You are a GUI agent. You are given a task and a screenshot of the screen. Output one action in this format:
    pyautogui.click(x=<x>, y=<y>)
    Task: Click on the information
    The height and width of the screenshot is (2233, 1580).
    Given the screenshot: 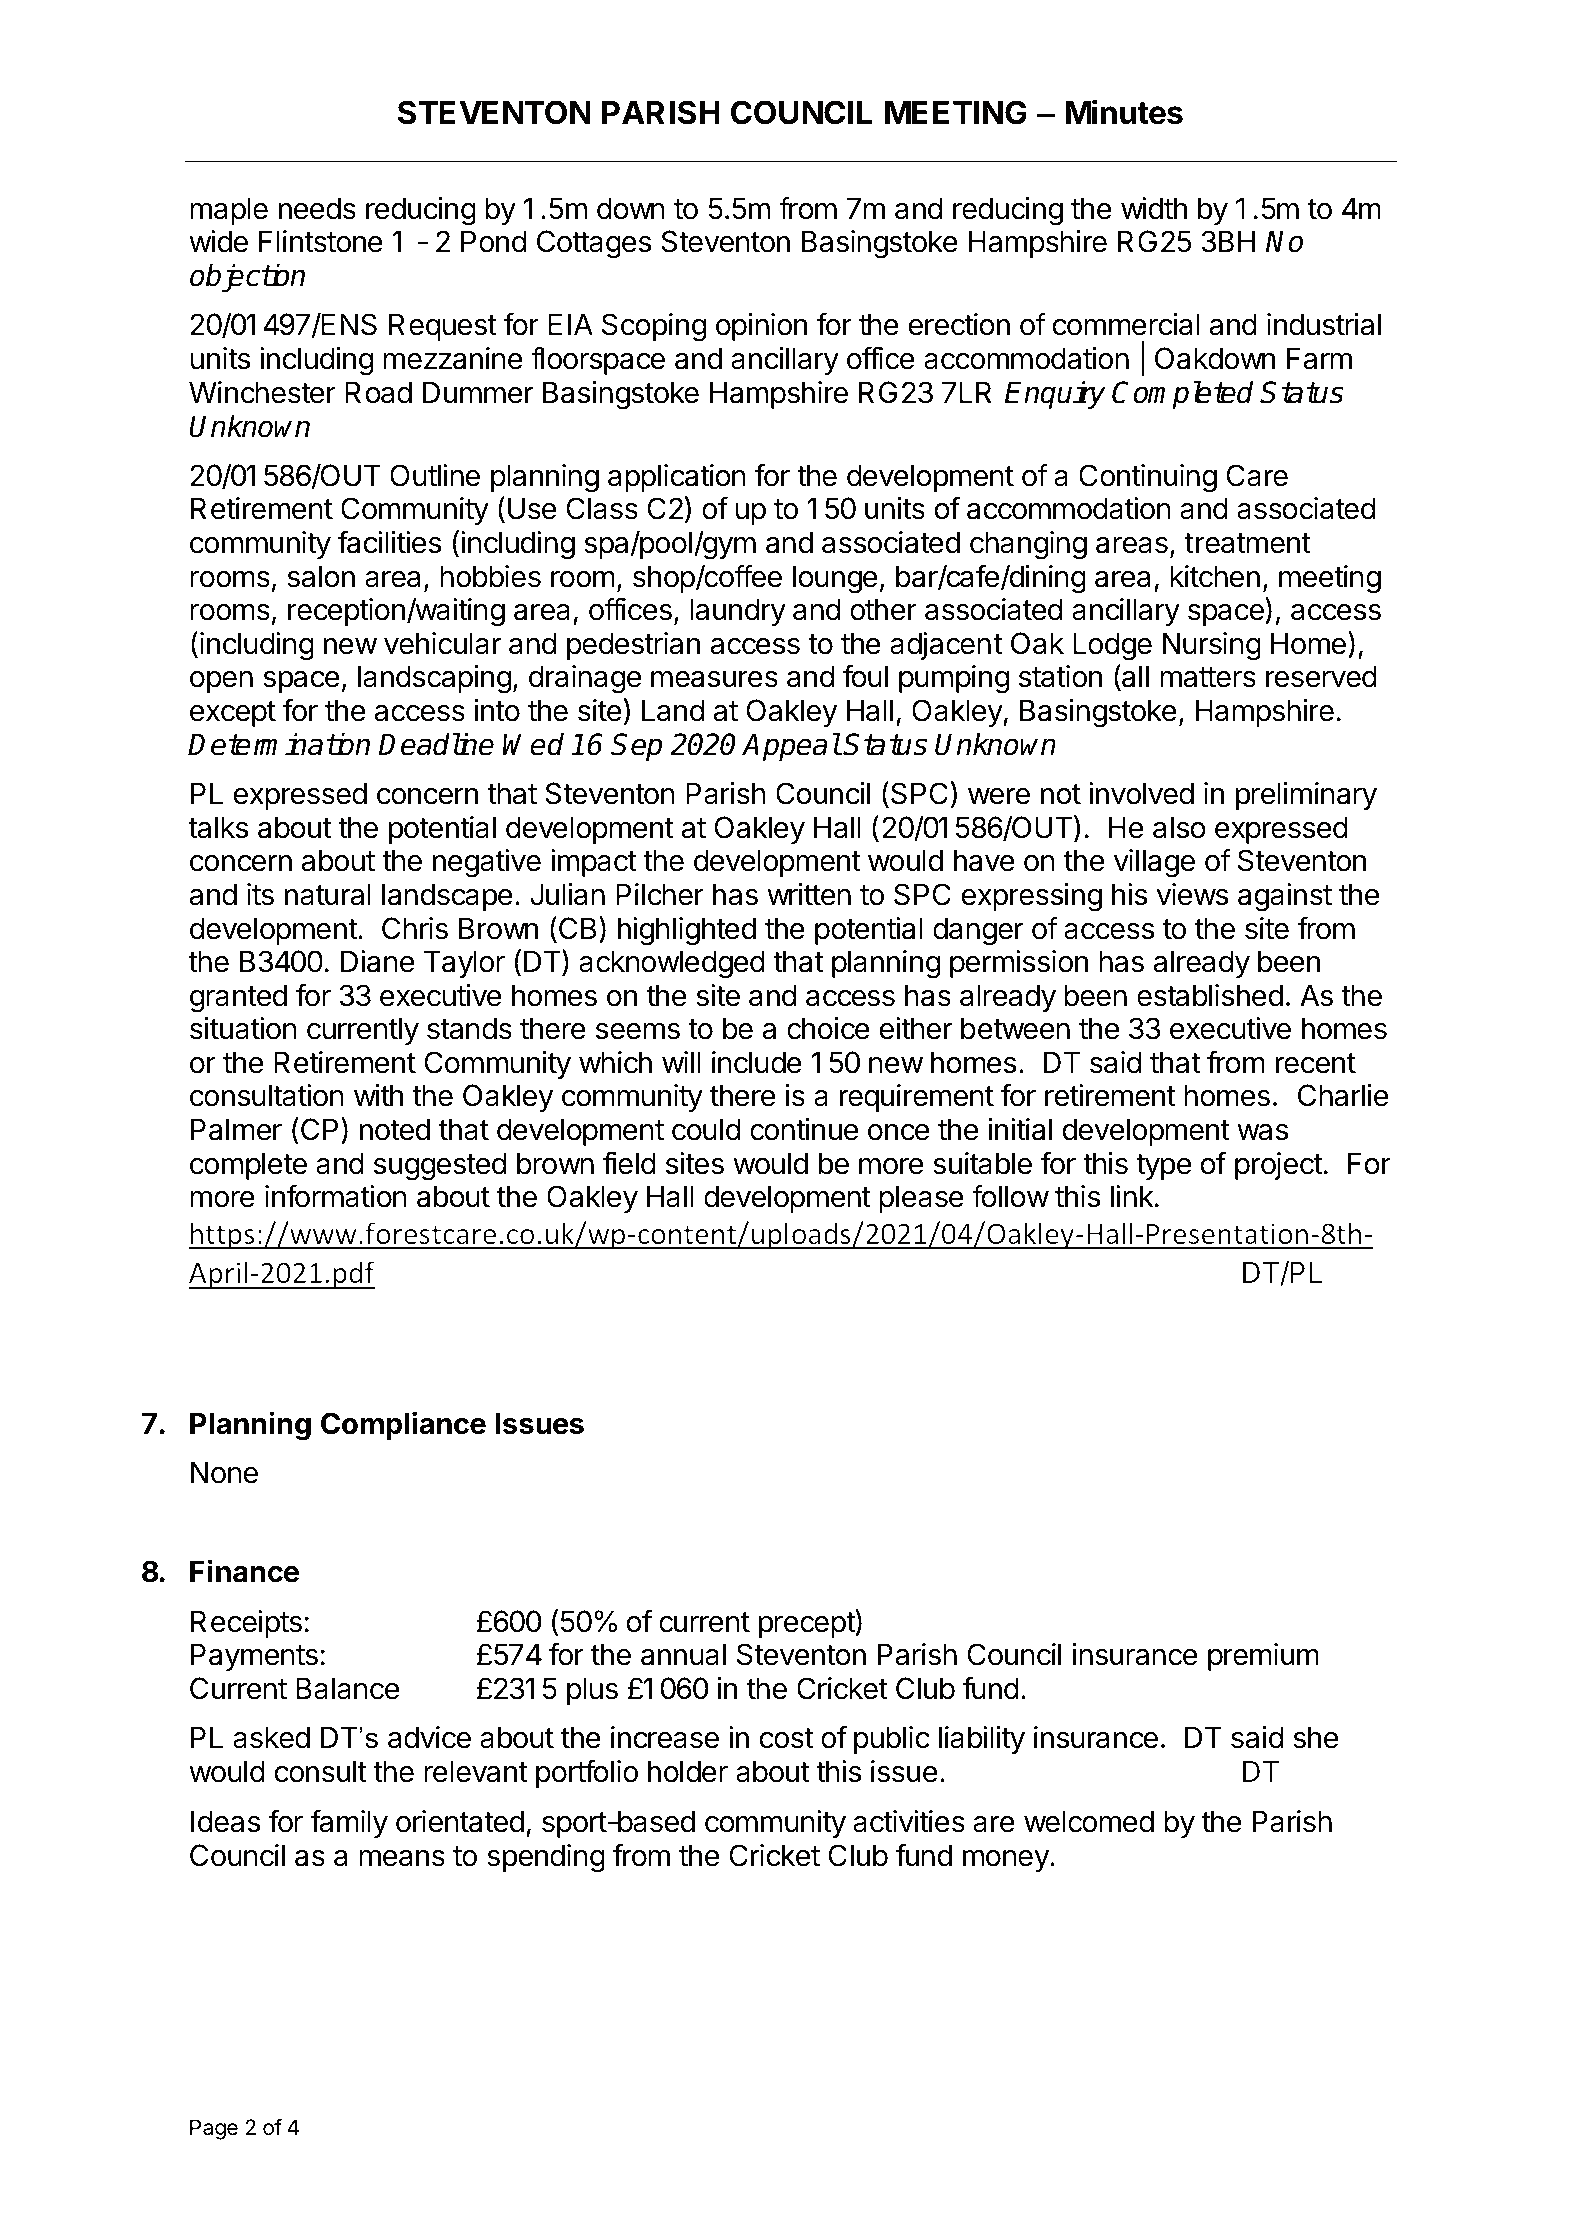 What is the action you would take?
    pyautogui.click(x=336, y=1196)
